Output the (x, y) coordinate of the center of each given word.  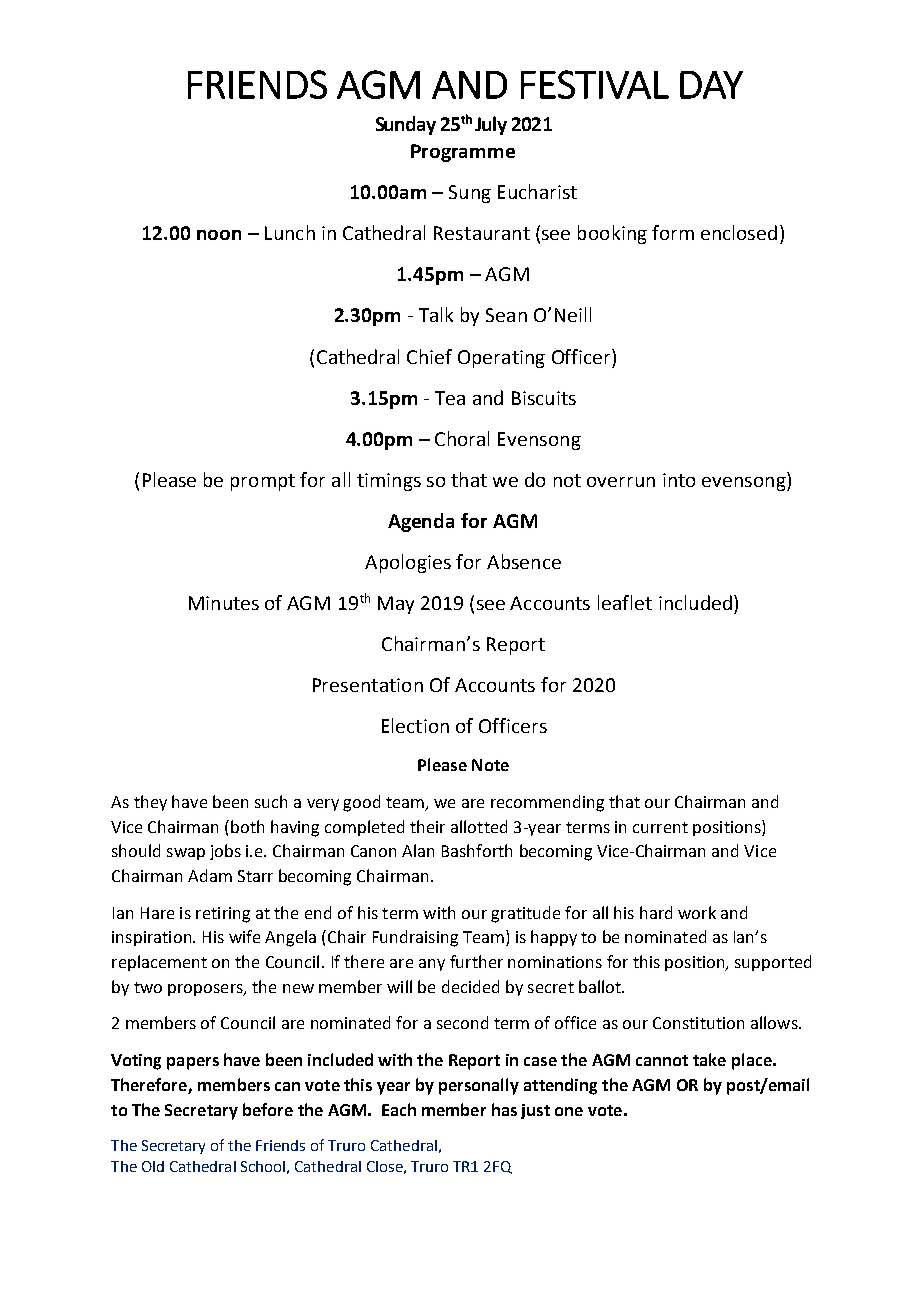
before (268, 1109)
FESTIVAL (595, 84)
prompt (263, 482)
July (491, 125)
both (247, 826)
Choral (462, 438)
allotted (479, 826)
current (660, 827)
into (679, 480)
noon (219, 235)
